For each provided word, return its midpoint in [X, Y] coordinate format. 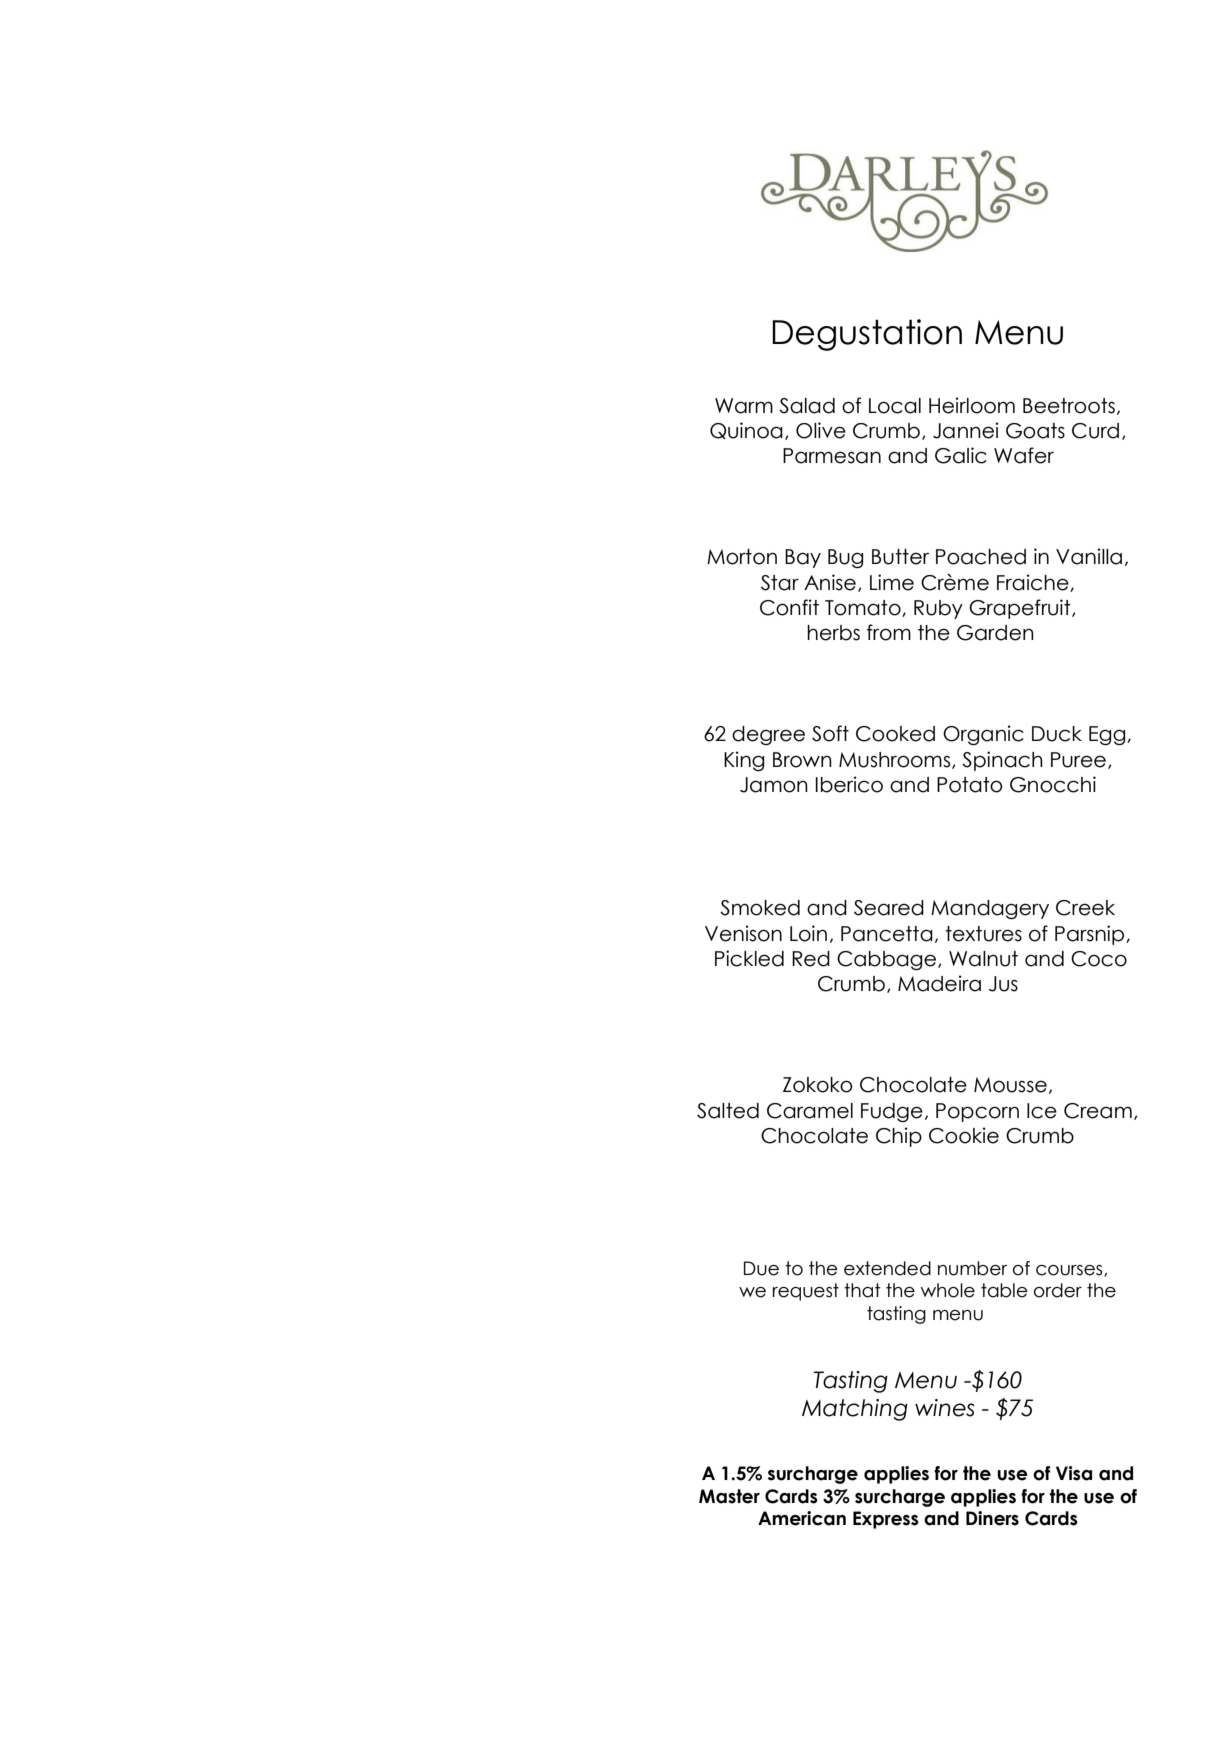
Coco [1099, 959]
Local [895, 406]
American [802, 1518]
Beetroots [1070, 406]
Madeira [939, 983]
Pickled [749, 958]
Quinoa [746, 430]
